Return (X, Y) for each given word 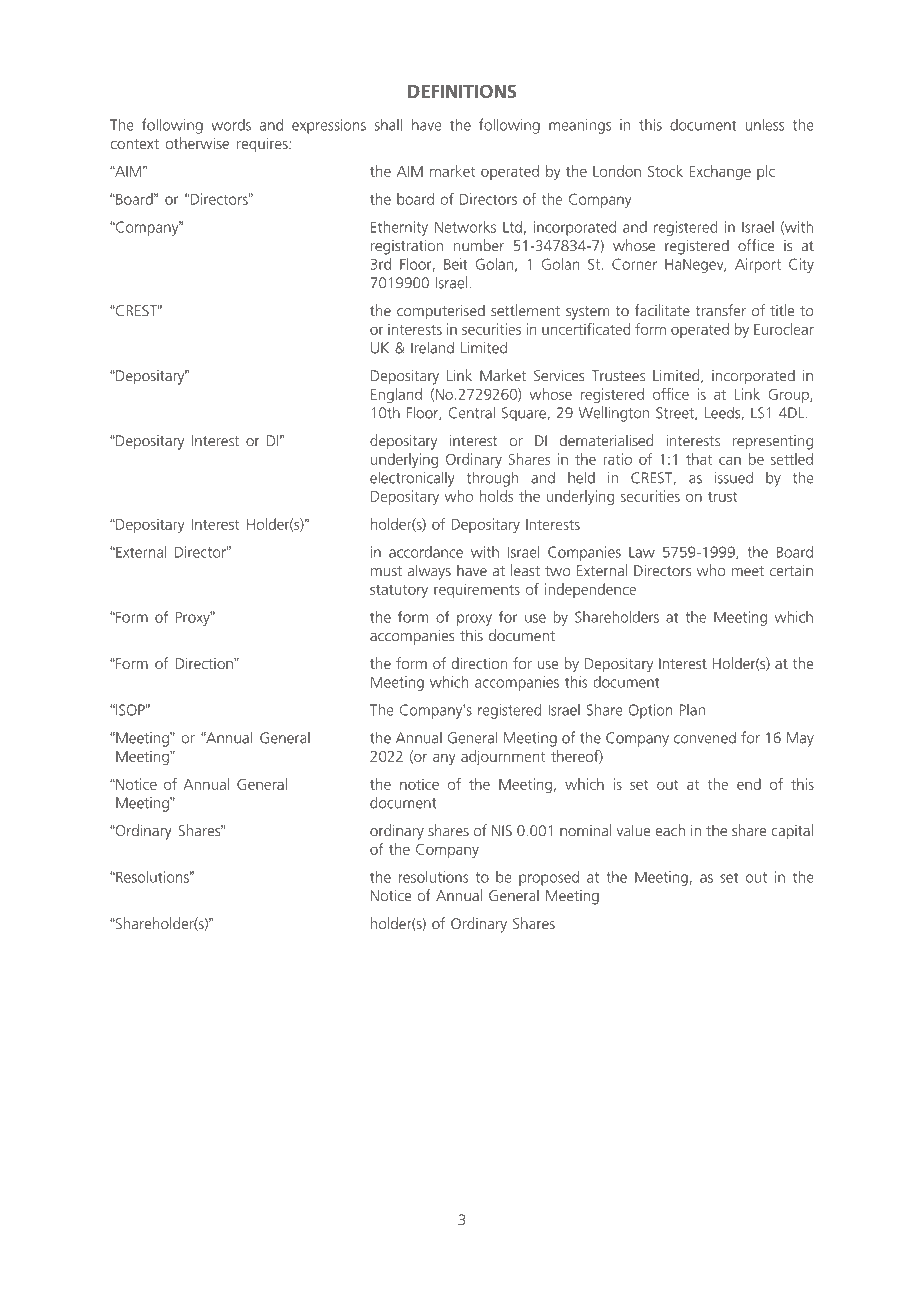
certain (791, 571)
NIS (502, 831)
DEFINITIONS (462, 91)
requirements (477, 590)
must (386, 571)
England (396, 395)
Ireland (432, 347)
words (231, 125)
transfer (721, 310)
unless (764, 125)
